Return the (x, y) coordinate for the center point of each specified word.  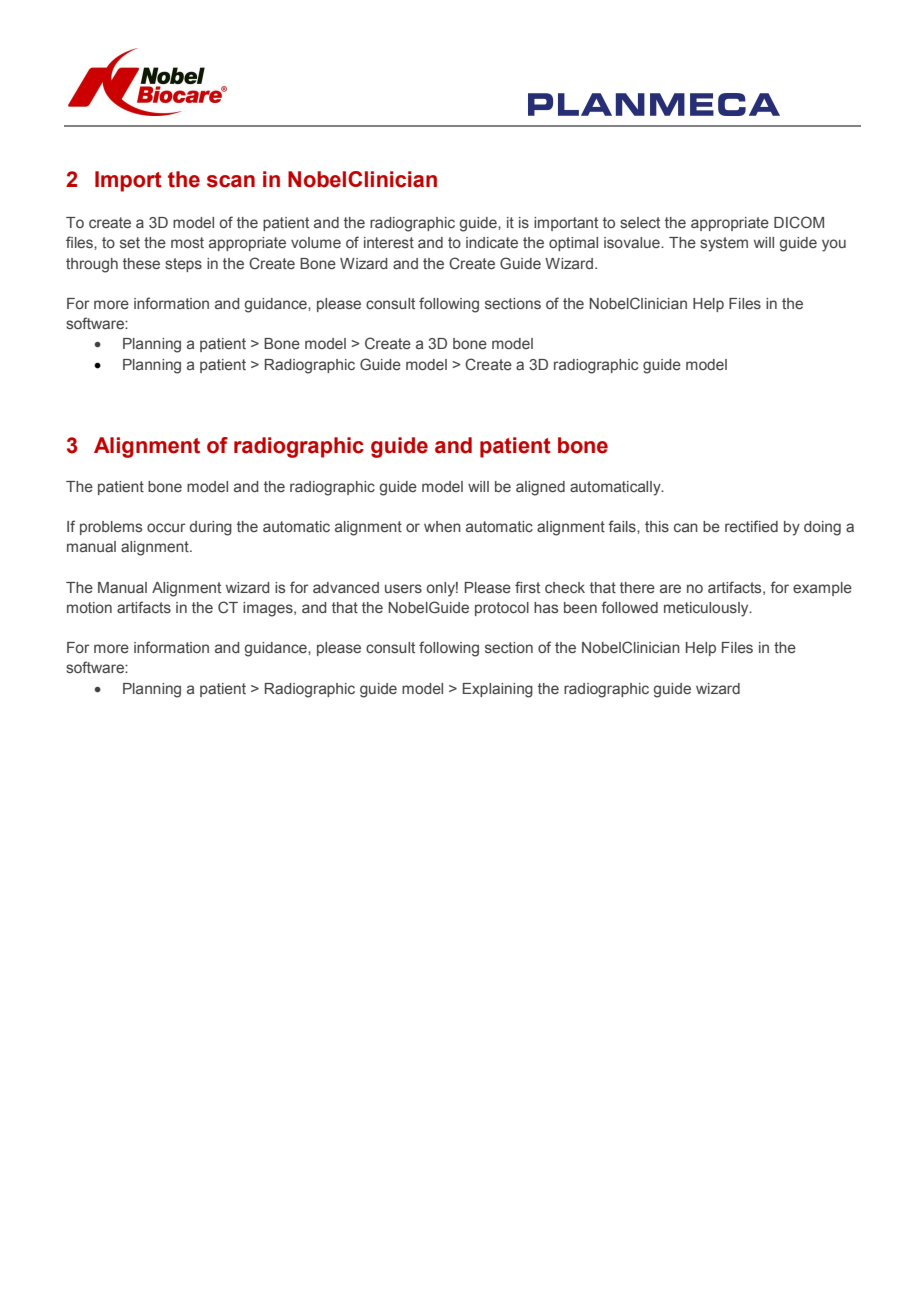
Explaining (498, 690)
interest (389, 242)
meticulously (707, 609)
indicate (492, 242)
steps (183, 265)
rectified (751, 526)
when (442, 526)
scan (231, 181)
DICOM (799, 222)
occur (166, 527)
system (724, 244)
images (269, 609)
